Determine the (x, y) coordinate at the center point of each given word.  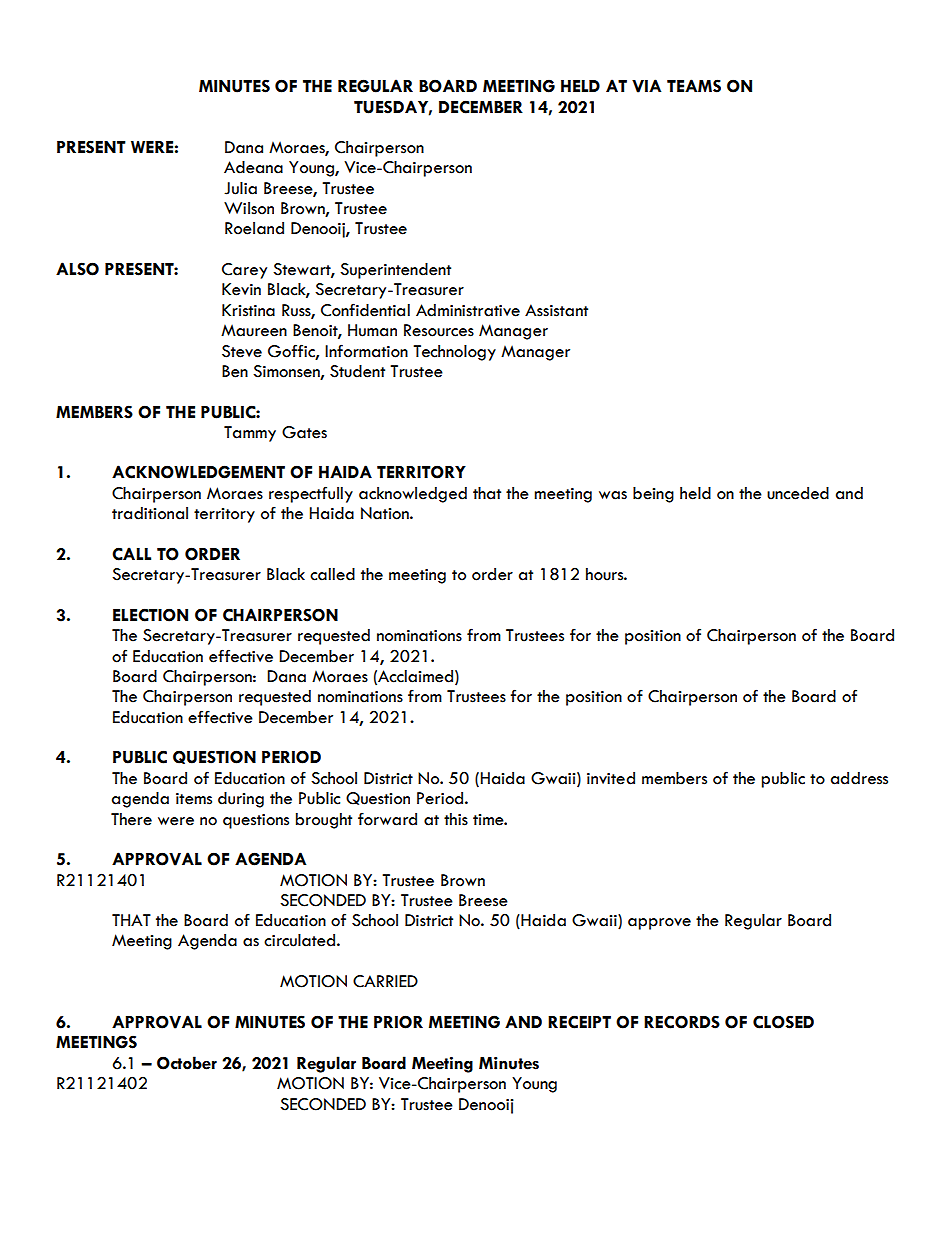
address (859, 778)
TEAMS (694, 86)
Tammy (250, 434)
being (653, 495)
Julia (240, 188)
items (194, 799)
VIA (646, 86)
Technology (454, 353)
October (187, 1063)
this (456, 819)
